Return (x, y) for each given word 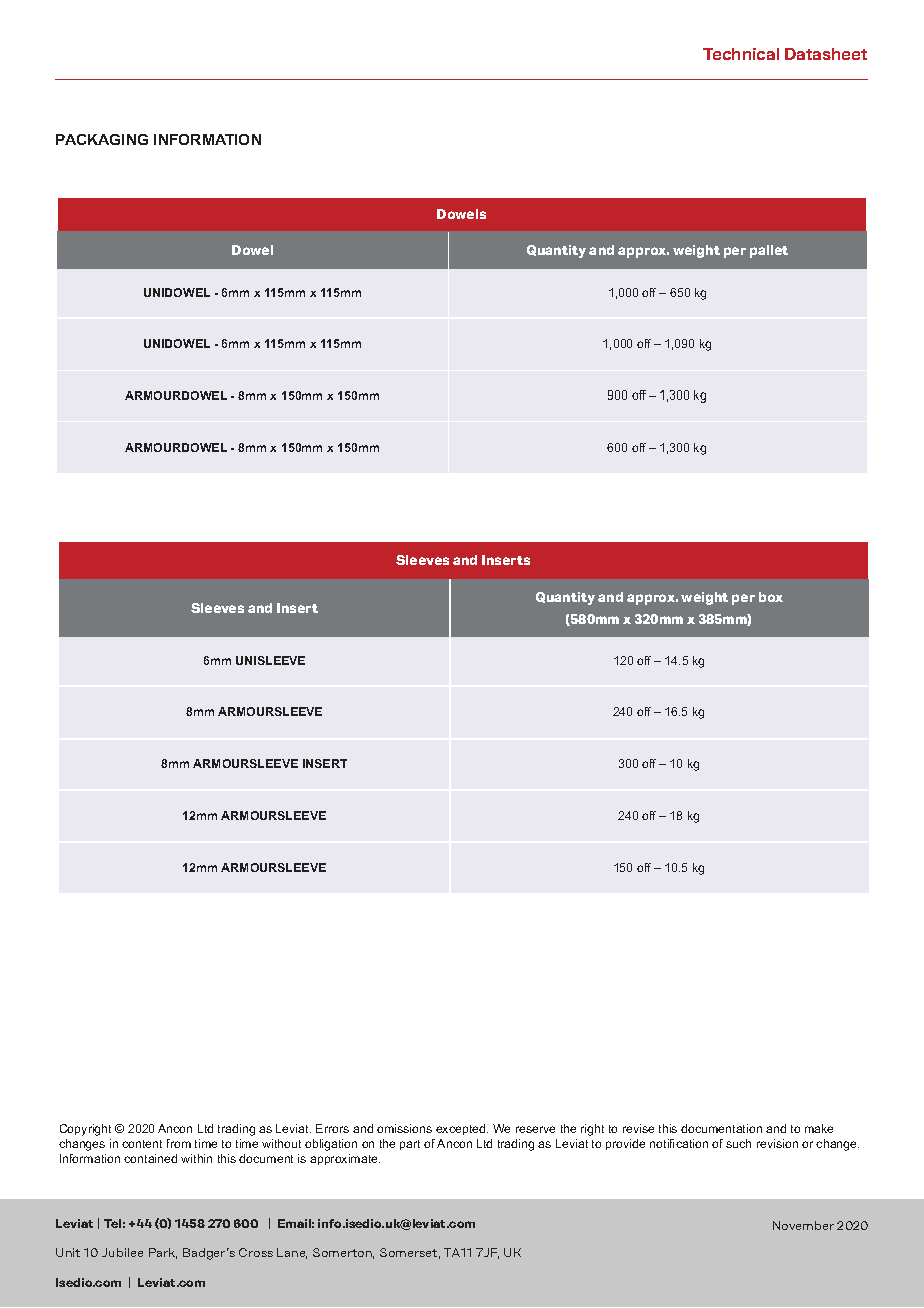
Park (163, 1253)
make (819, 1128)
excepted (462, 1129)
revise (638, 1128)
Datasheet (826, 54)
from (179, 1143)
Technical (741, 54)
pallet (769, 251)
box (771, 597)
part (410, 1145)
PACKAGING (102, 139)
